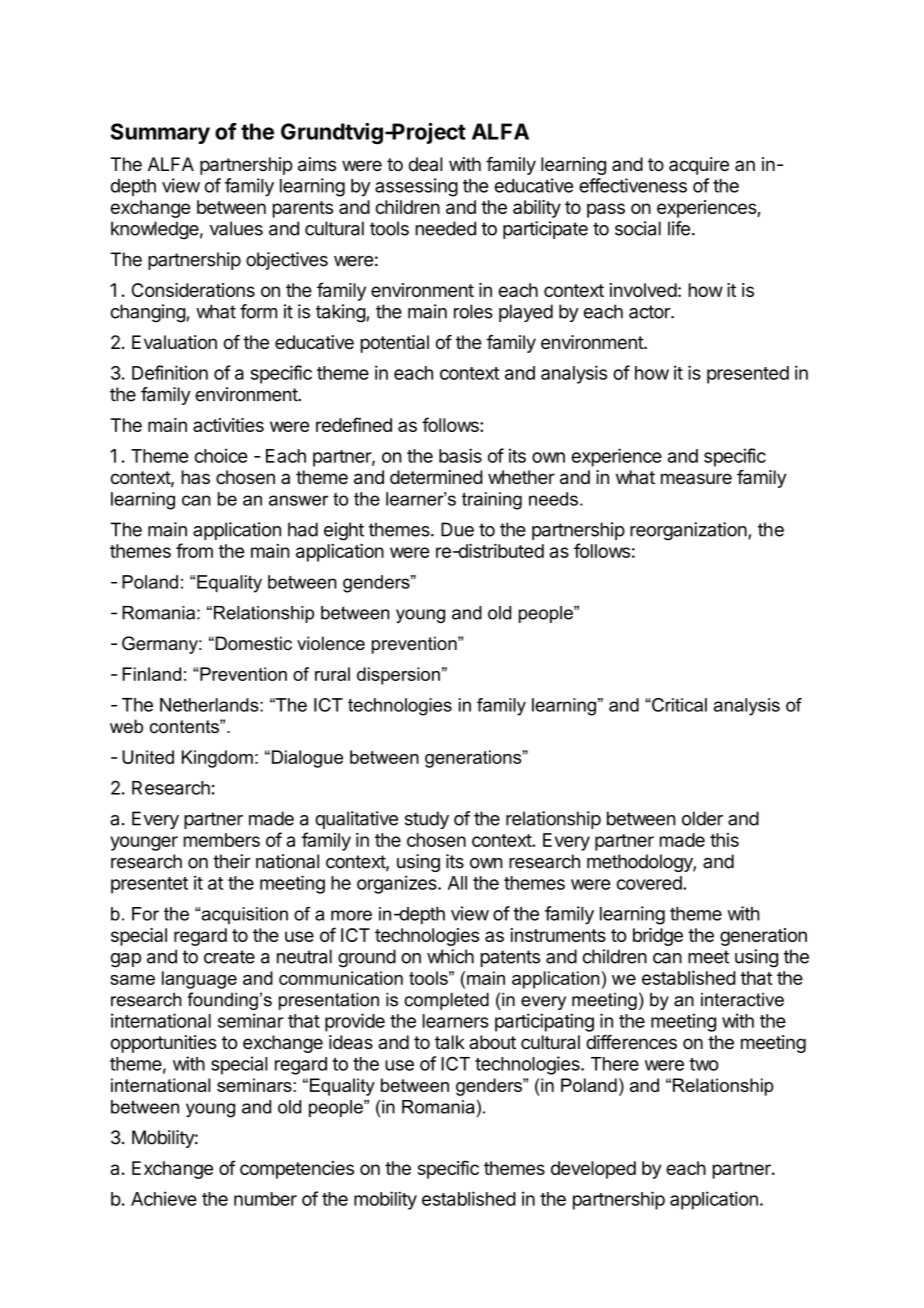 This page has width=924, height=1308. I want to click on Achieve, so click(164, 1198).
